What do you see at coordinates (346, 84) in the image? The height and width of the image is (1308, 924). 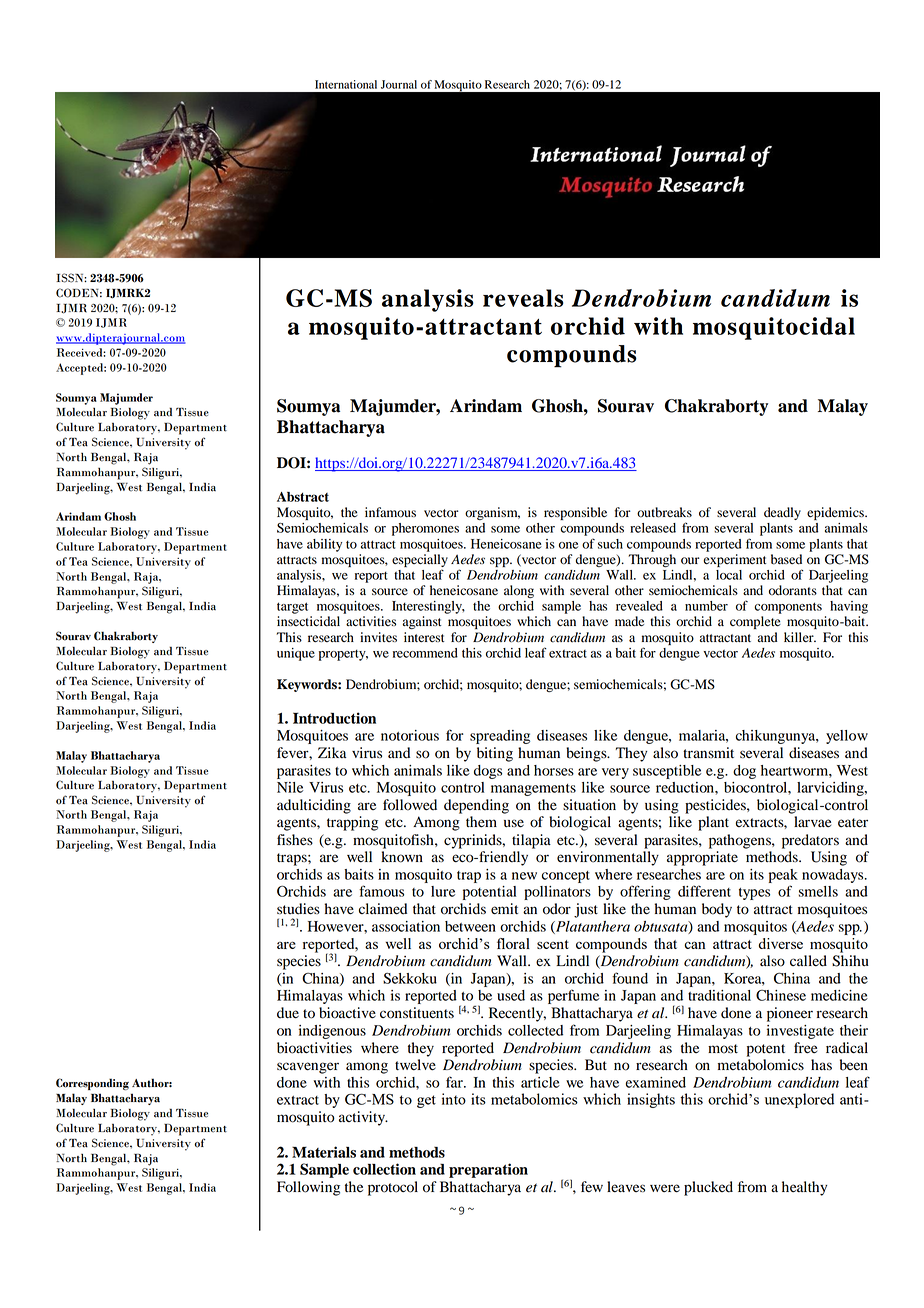 I see `International` at bounding box center [346, 84].
